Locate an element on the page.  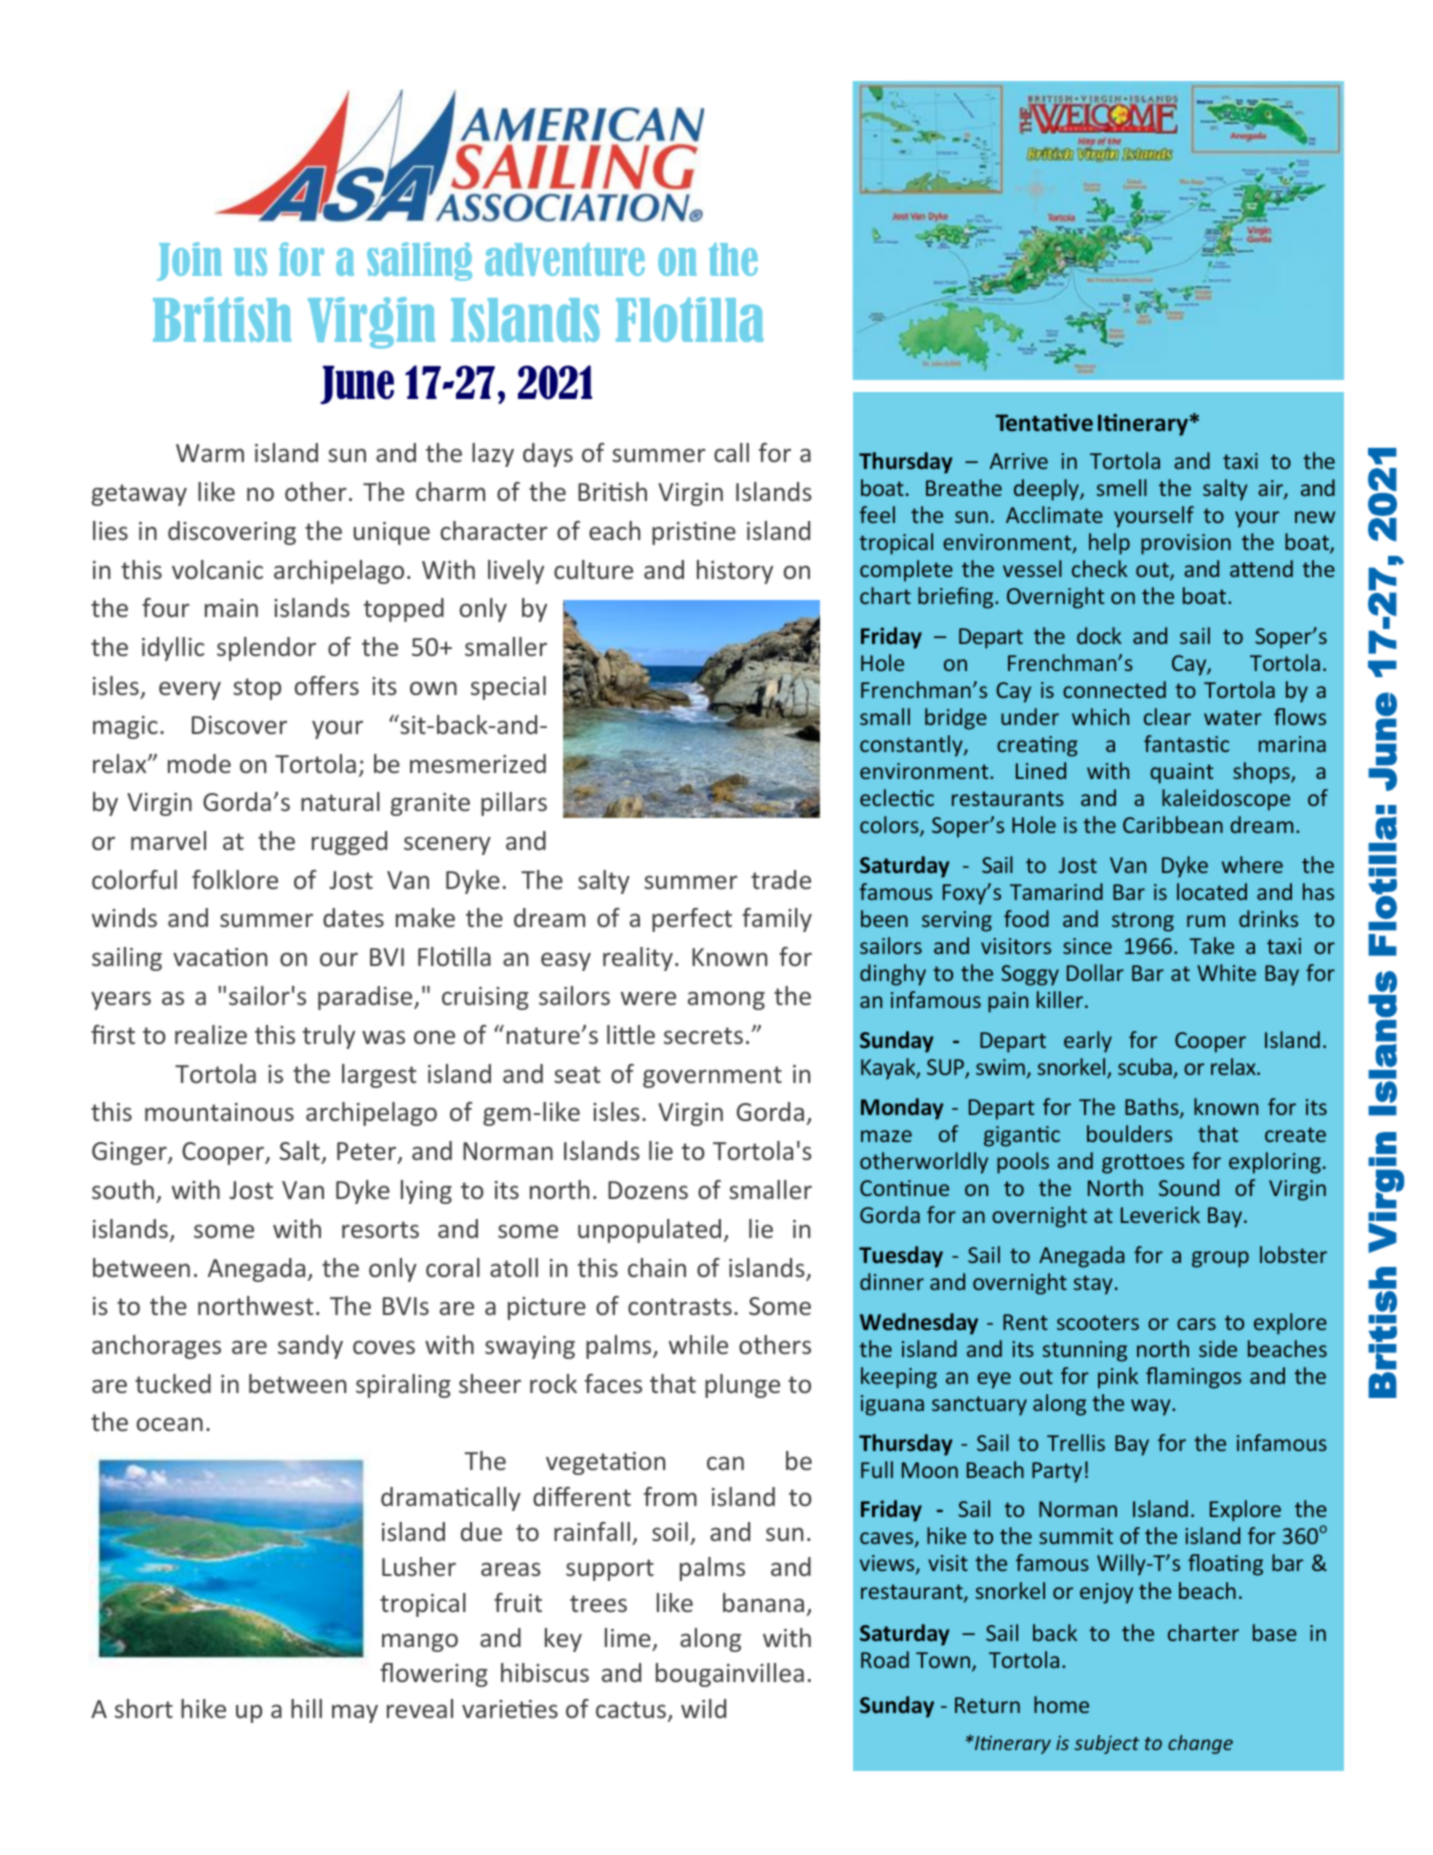
while is located at coordinates (698, 1344).
